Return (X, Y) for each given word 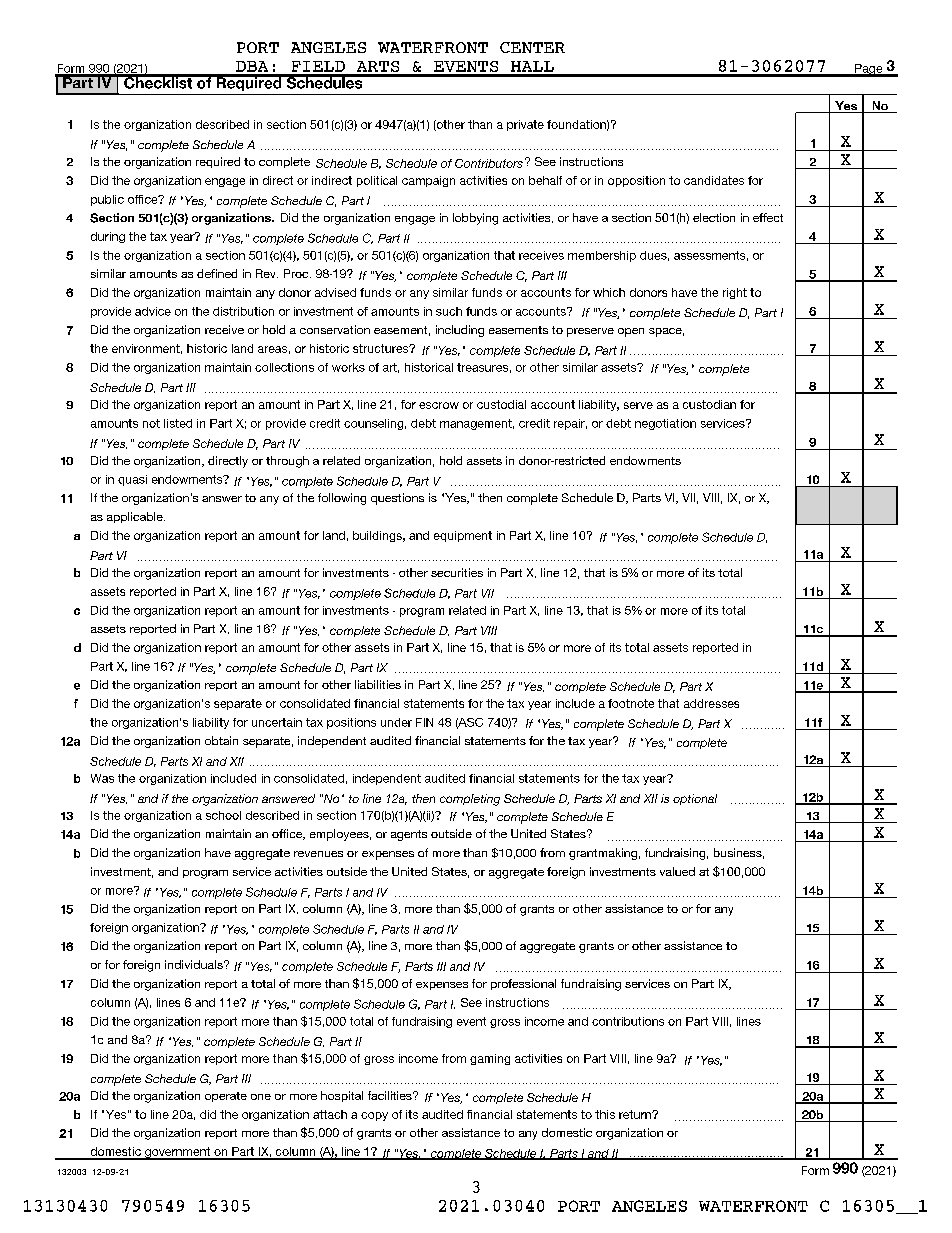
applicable (136, 517)
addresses (711, 703)
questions (397, 499)
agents (409, 835)
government (178, 1153)
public (107, 200)
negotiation (665, 424)
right (735, 293)
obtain (221, 740)
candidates (714, 180)
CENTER (532, 47)
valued (677, 871)
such (449, 311)
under (396, 722)
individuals (195, 964)
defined (217, 273)
